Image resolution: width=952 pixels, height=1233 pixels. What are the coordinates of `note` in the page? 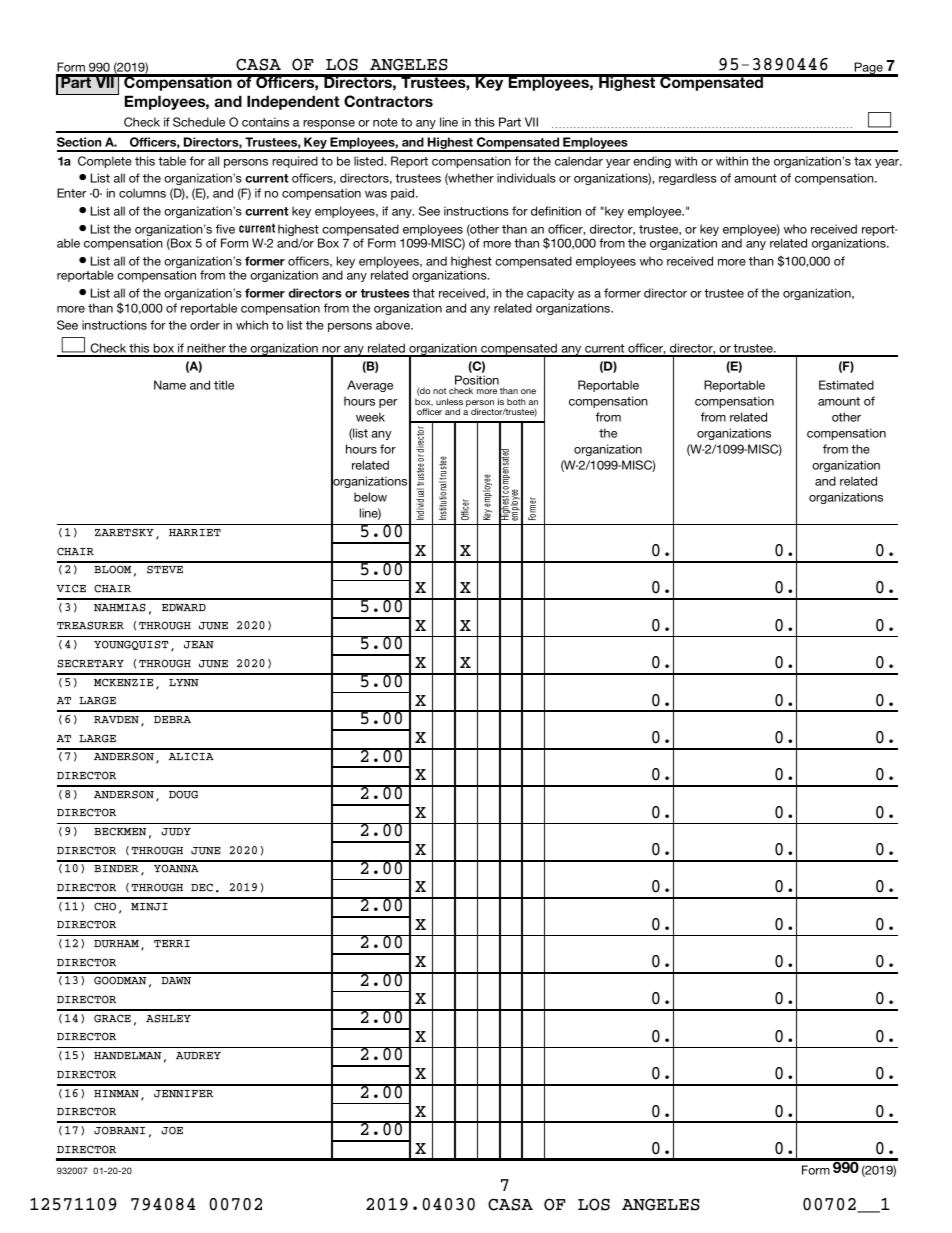 It's located at (385, 122).
